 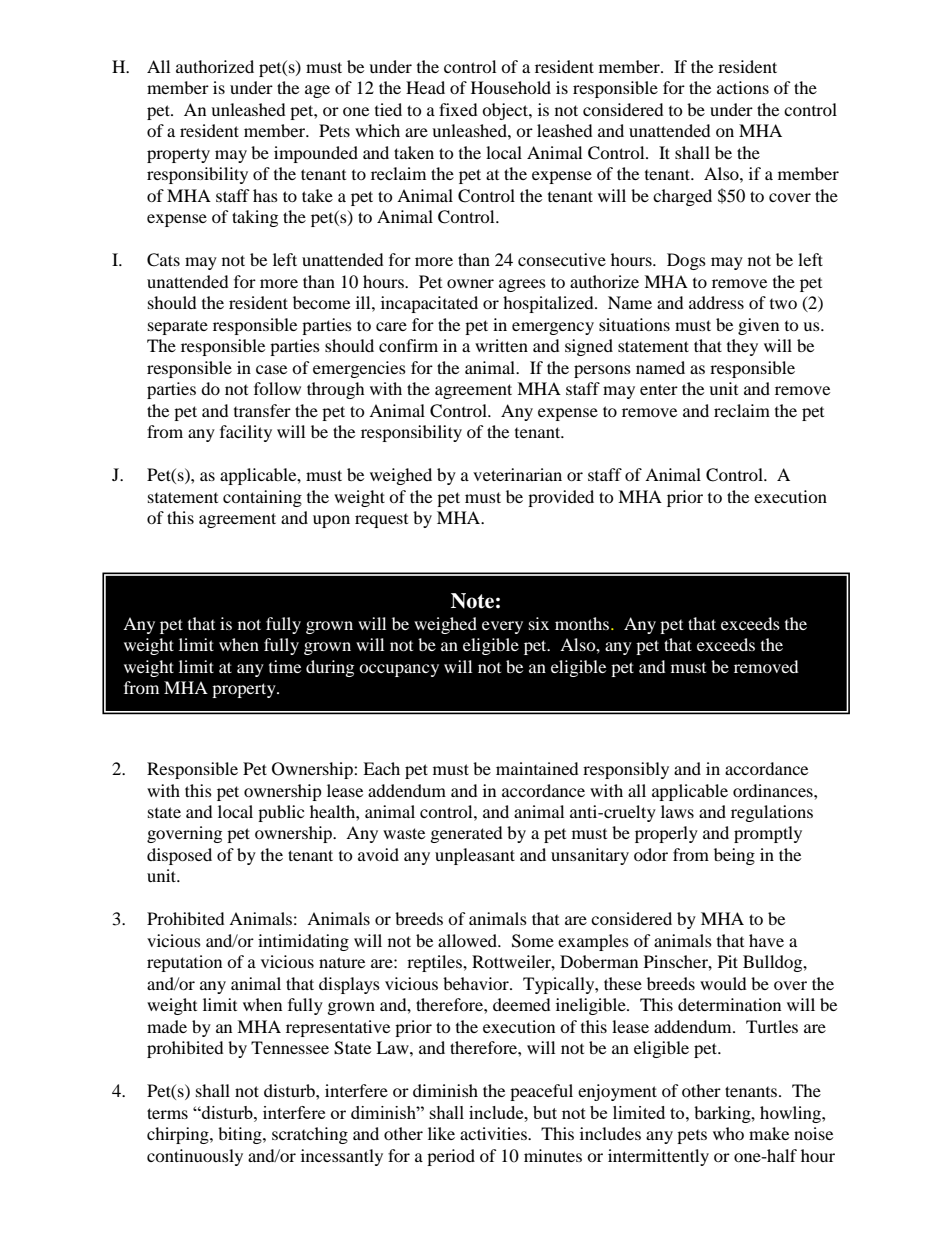 I want to click on fixed, so click(x=458, y=109).
